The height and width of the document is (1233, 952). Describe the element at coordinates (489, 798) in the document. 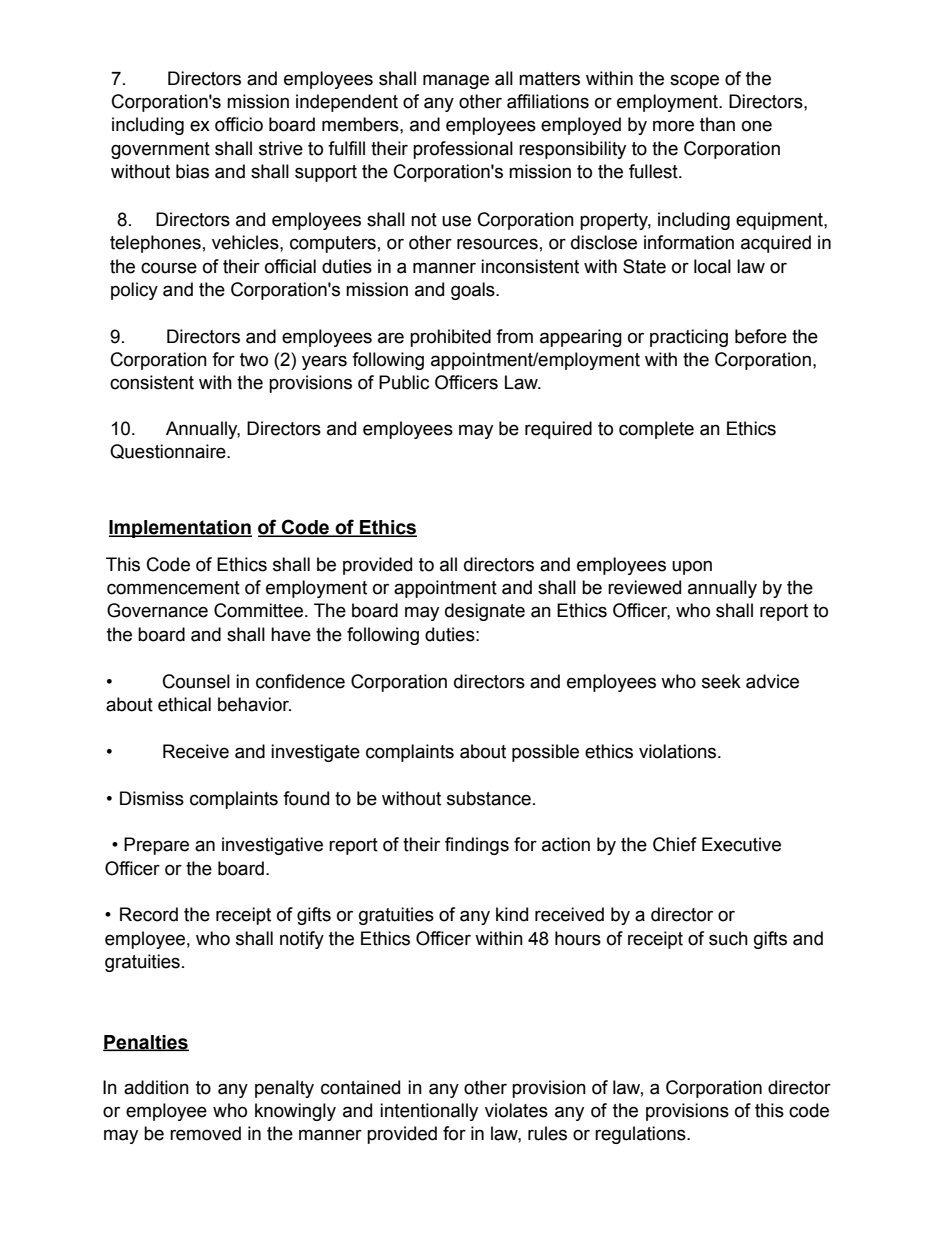

I see `substance` at that location.
